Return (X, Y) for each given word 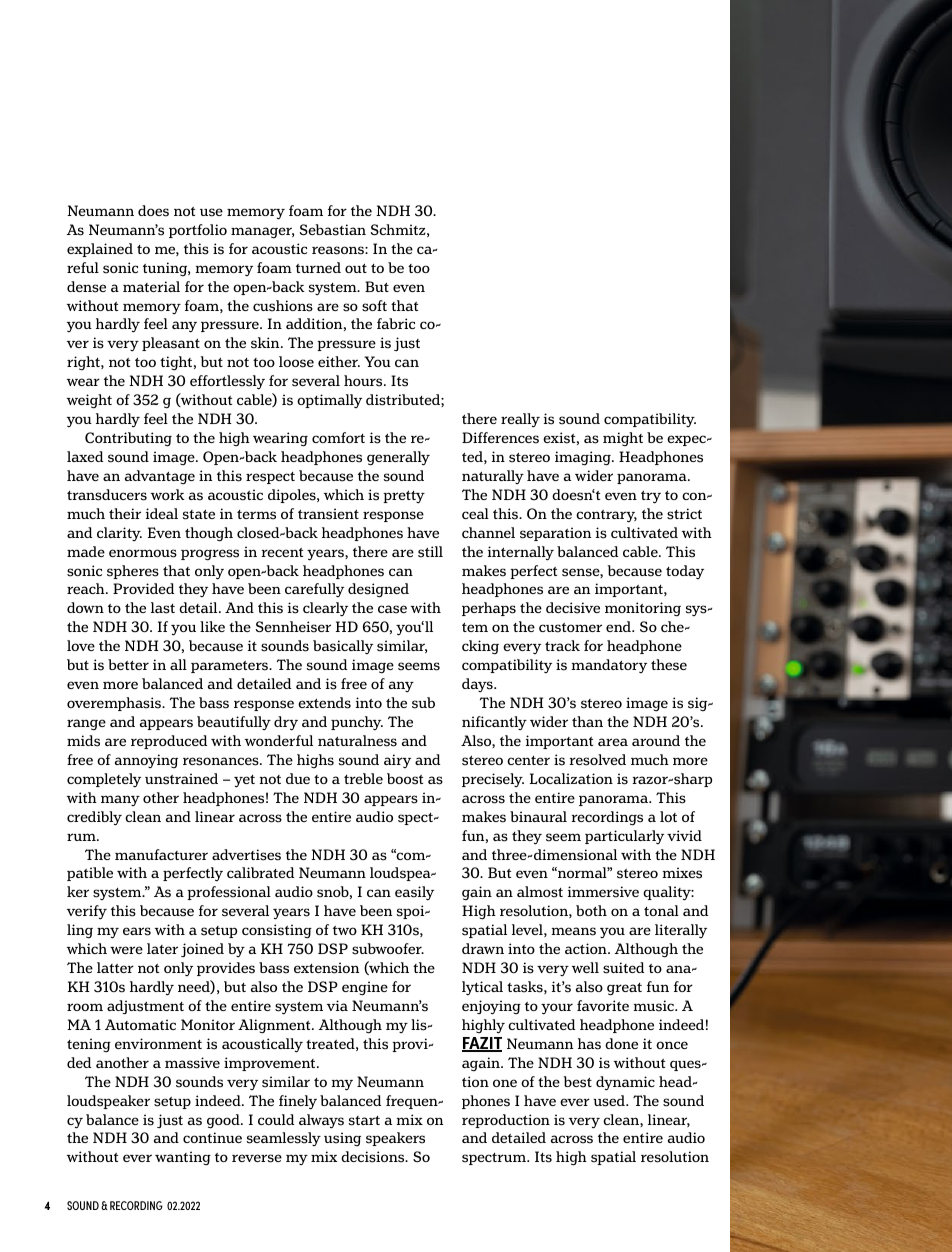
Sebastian (333, 230)
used (610, 1101)
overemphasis (115, 704)
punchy (357, 723)
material (151, 286)
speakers (395, 1139)
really (520, 420)
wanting (183, 1158)
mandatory (609, 666)
